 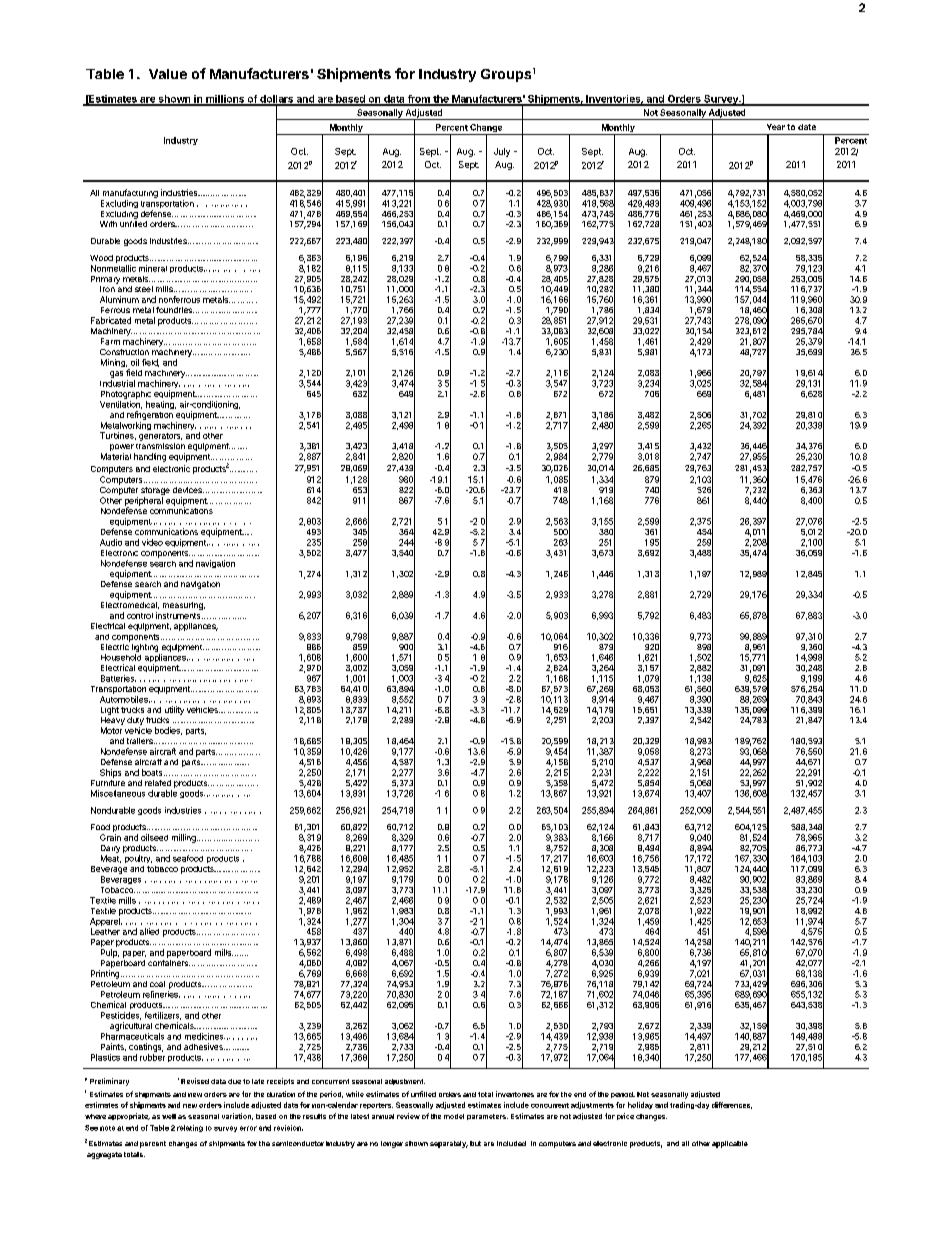 I want to click on Value, so click(x=168, y=74).
